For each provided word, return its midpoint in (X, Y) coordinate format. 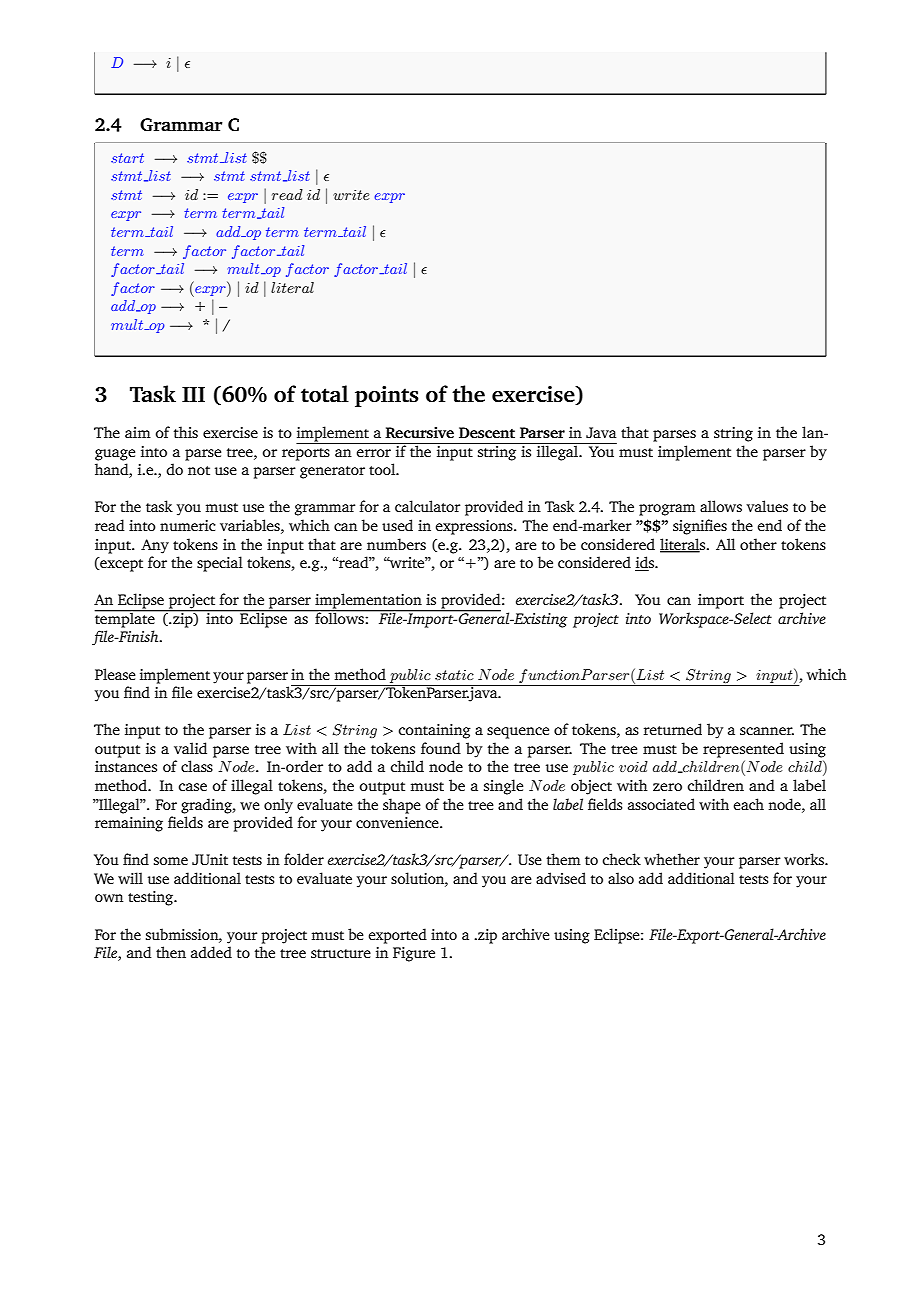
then (171, 952)
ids (645, 563)
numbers (396, 544)
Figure (414, 954)
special (220, 564)
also (621, 878)
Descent (487, 432)
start (127, 158)
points (387, 396)
